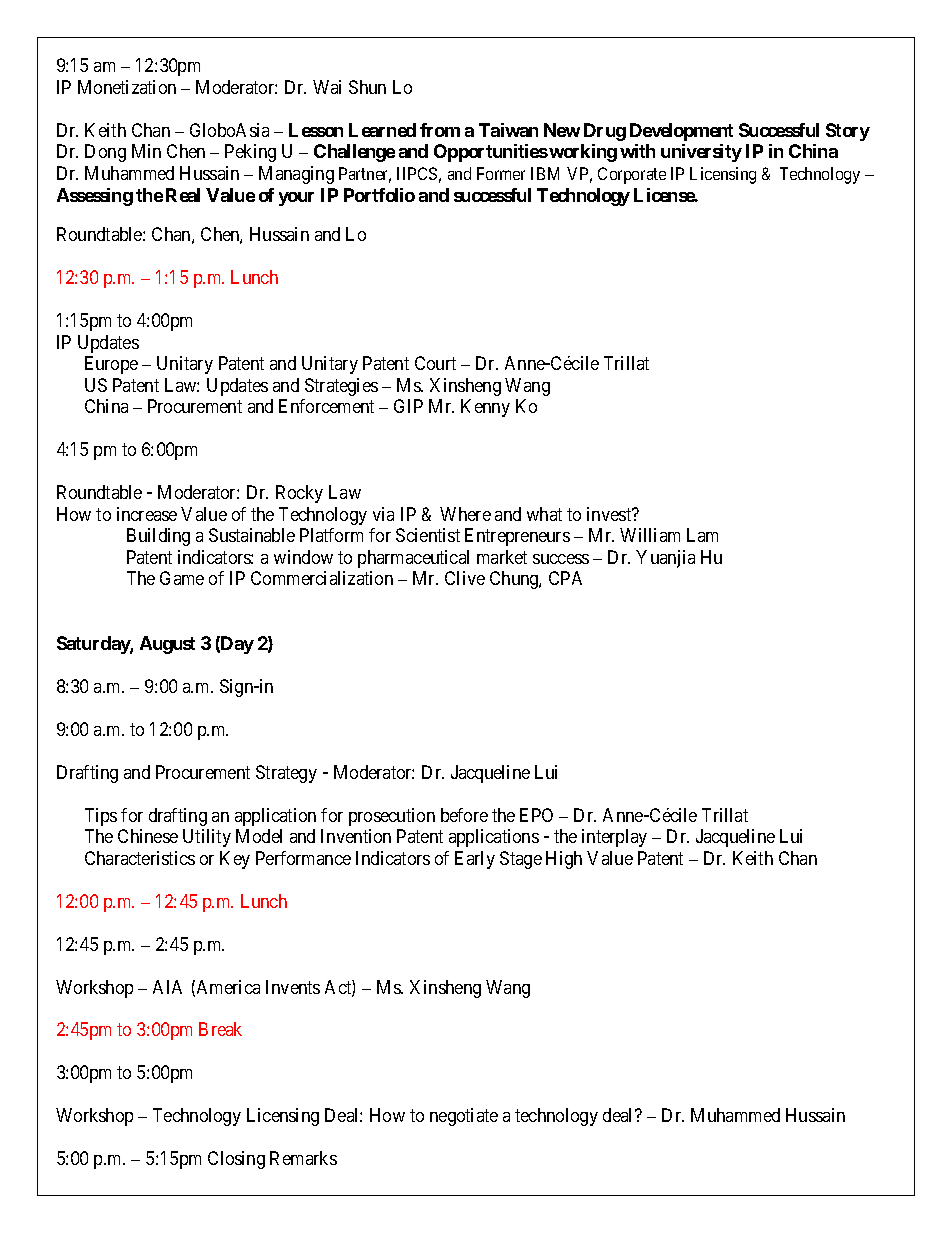 This document has height=1233, width=952. What do you see at coordinates (167, 987) in the document?
I see `AIA` at bounding box center [167, 987].
